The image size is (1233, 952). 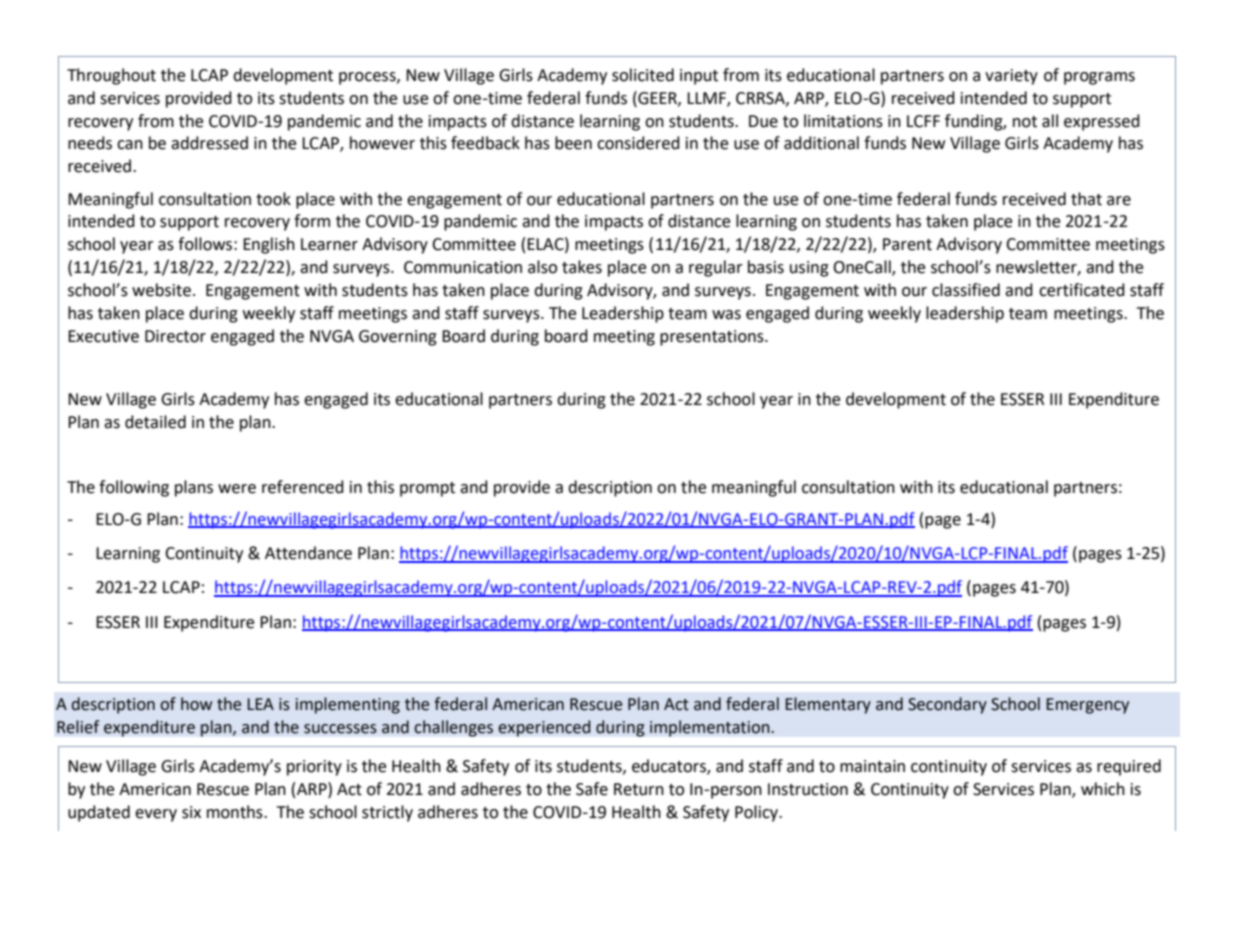 What do you see at coordinates (1103, 789) in the screenshot?
I see `which` at bounding box center [1103, 789].
